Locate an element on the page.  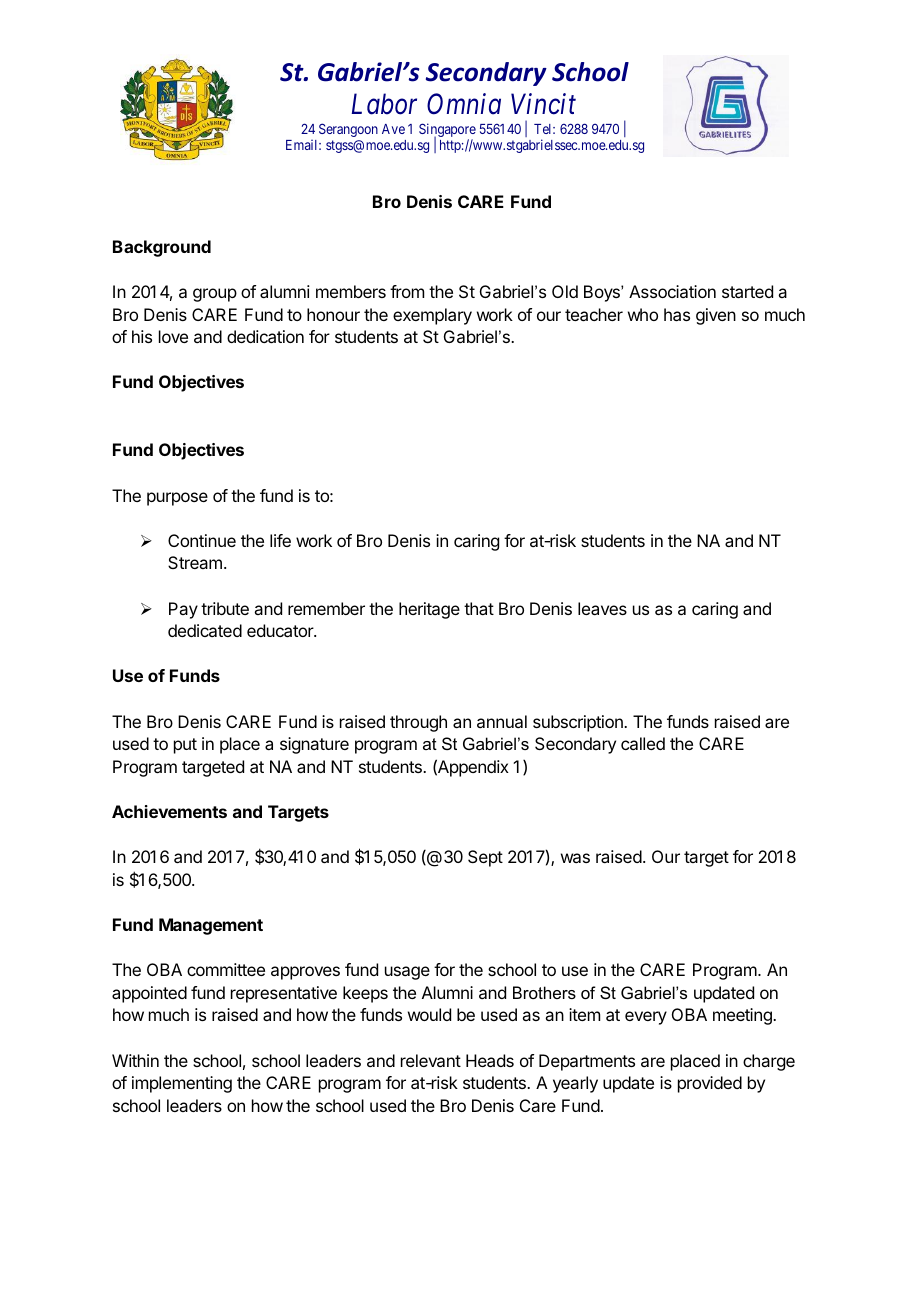
purpose is located at coordinates (177, 499).
